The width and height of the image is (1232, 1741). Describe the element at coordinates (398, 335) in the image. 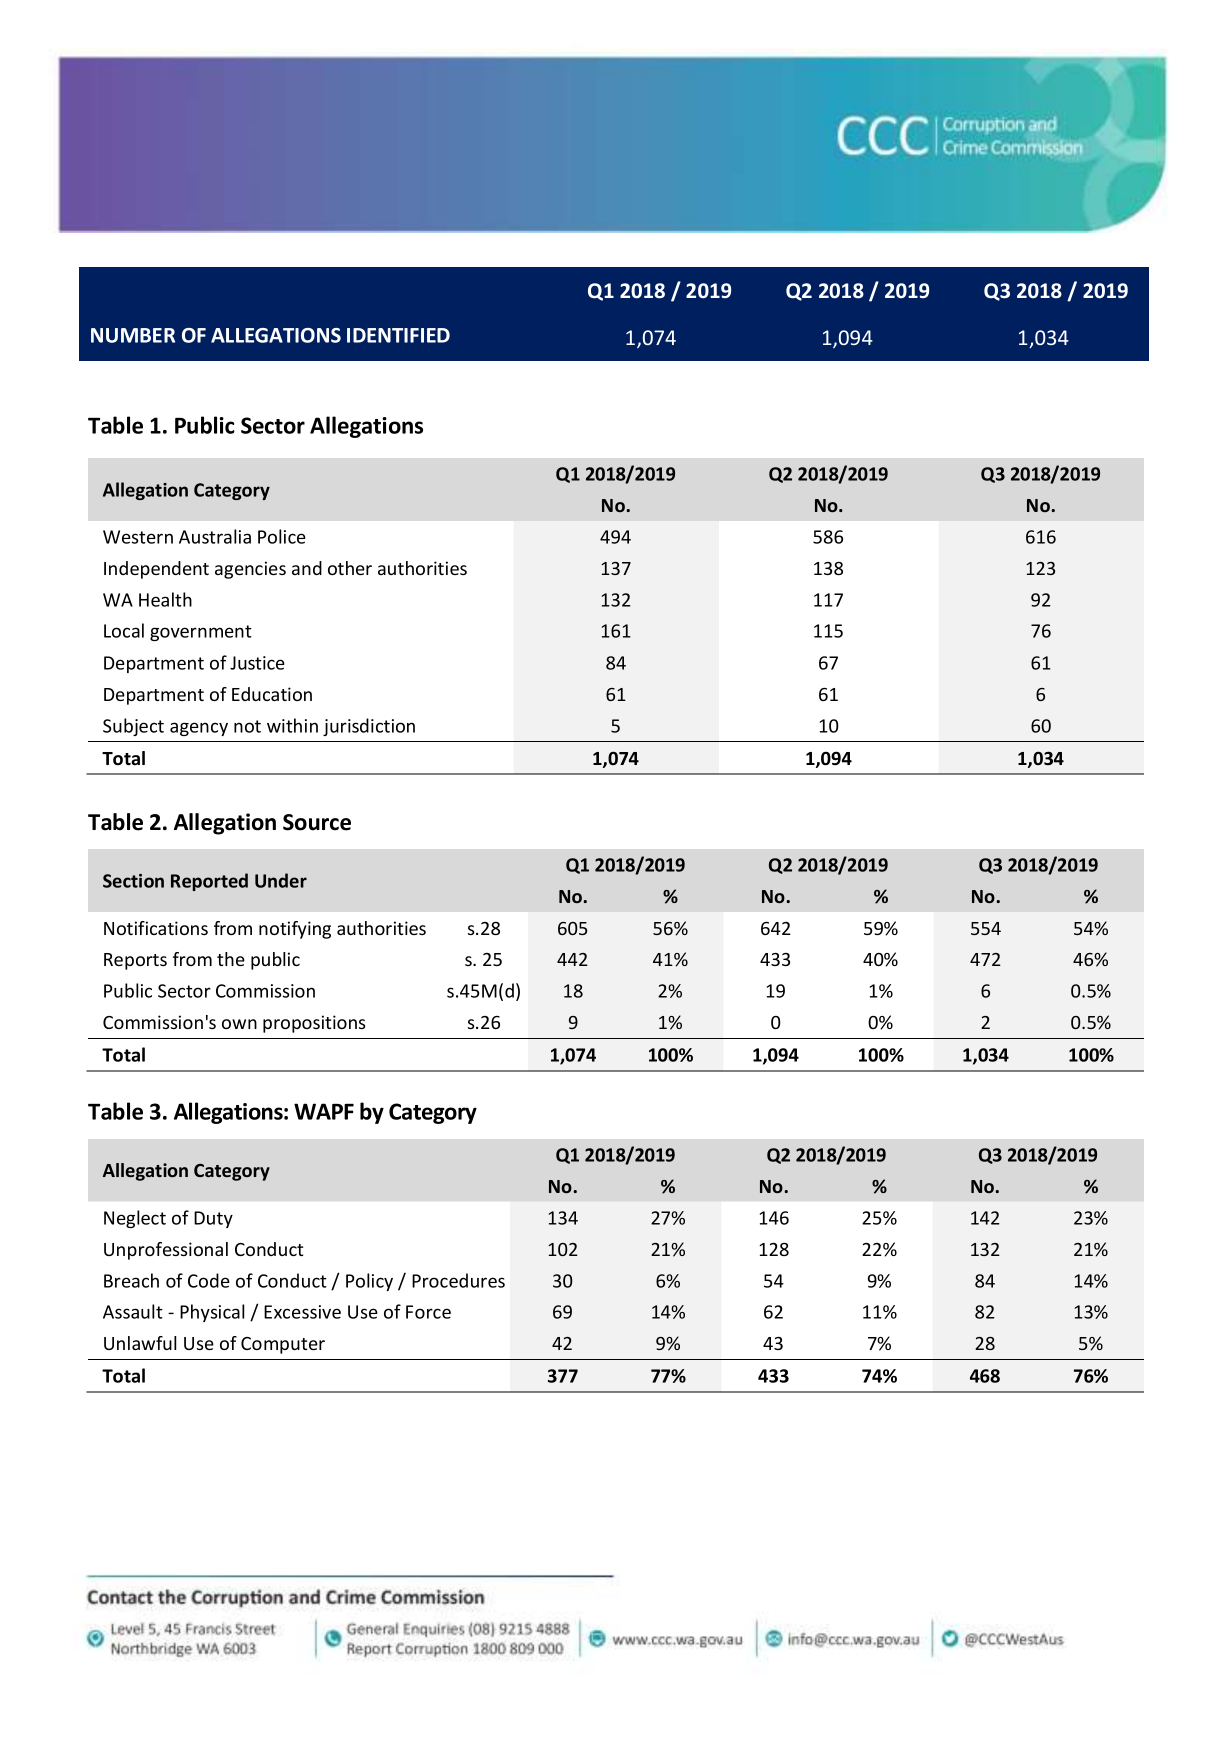

I see `IDENTIFIED` at that location.
